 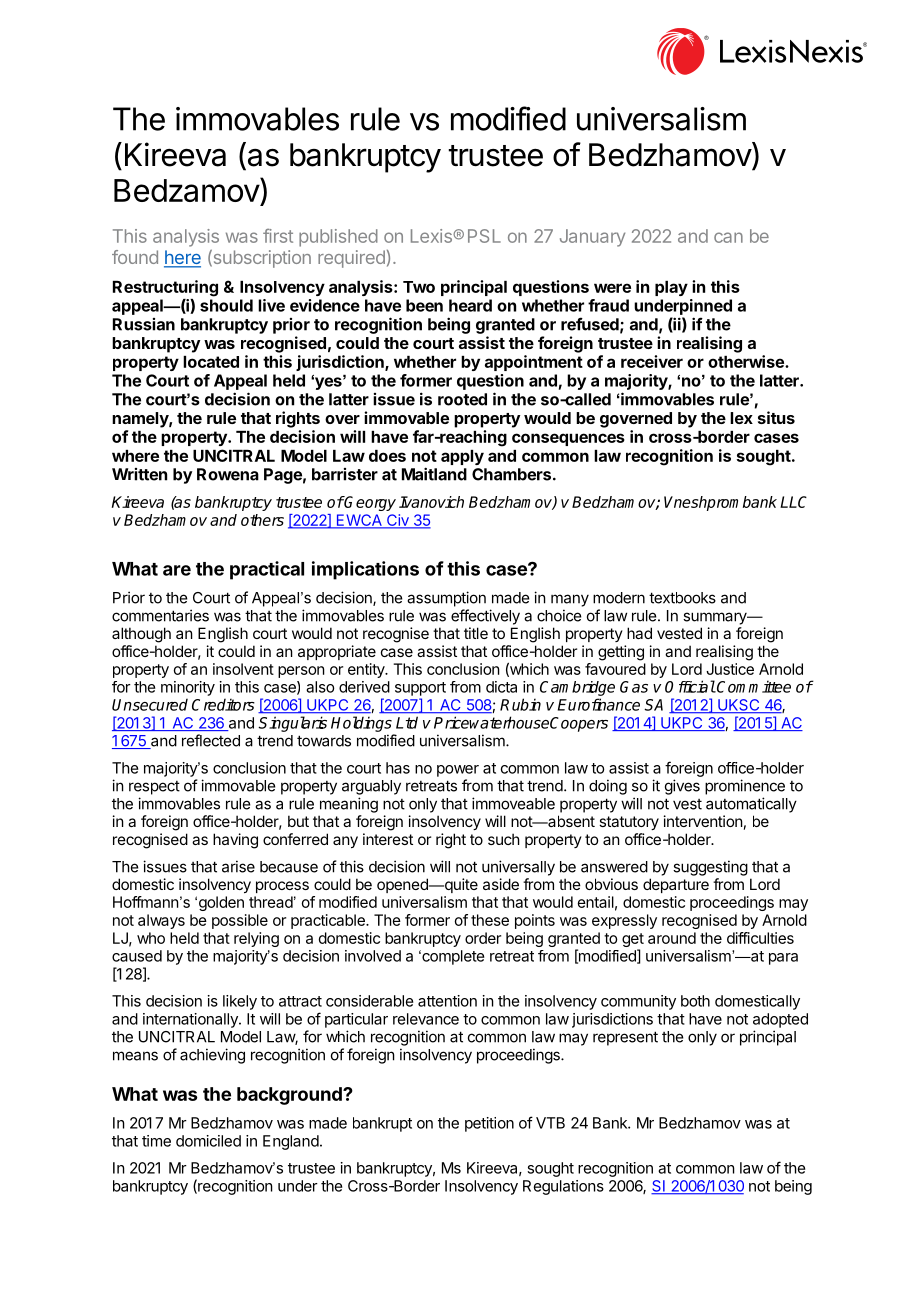 I want to click on petition, so click(x=489, y=1124).
